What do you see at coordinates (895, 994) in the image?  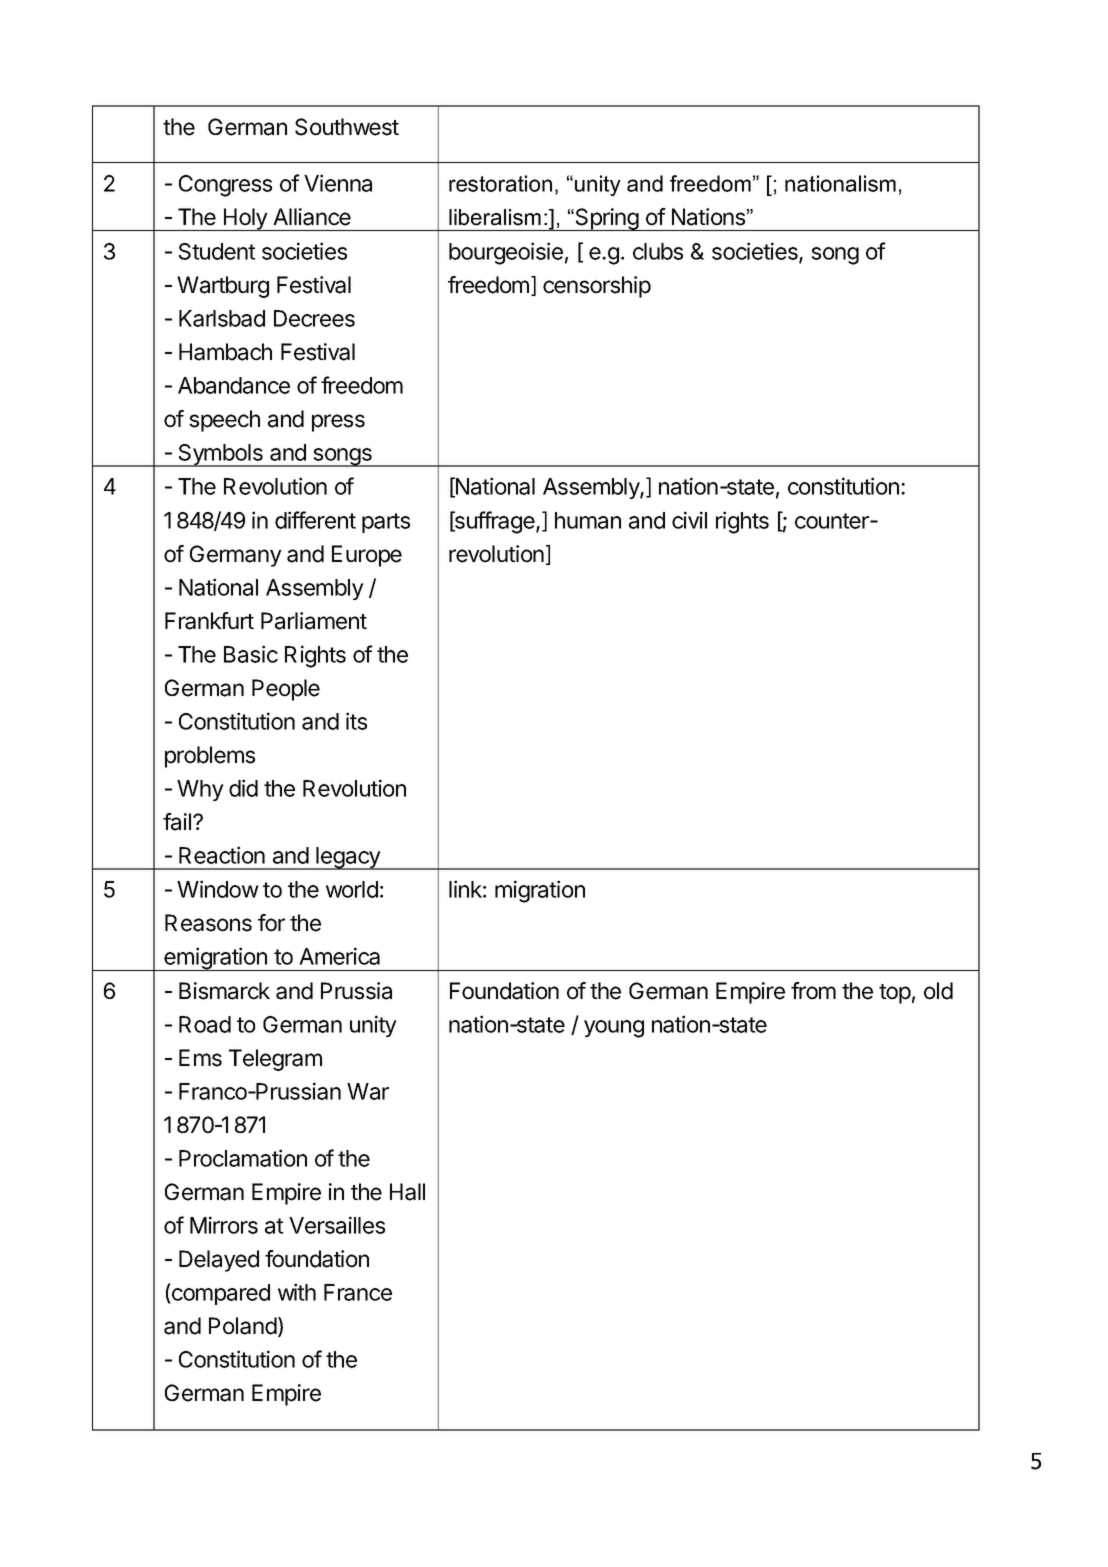 I see `top` at bounding box center [895, 994].
